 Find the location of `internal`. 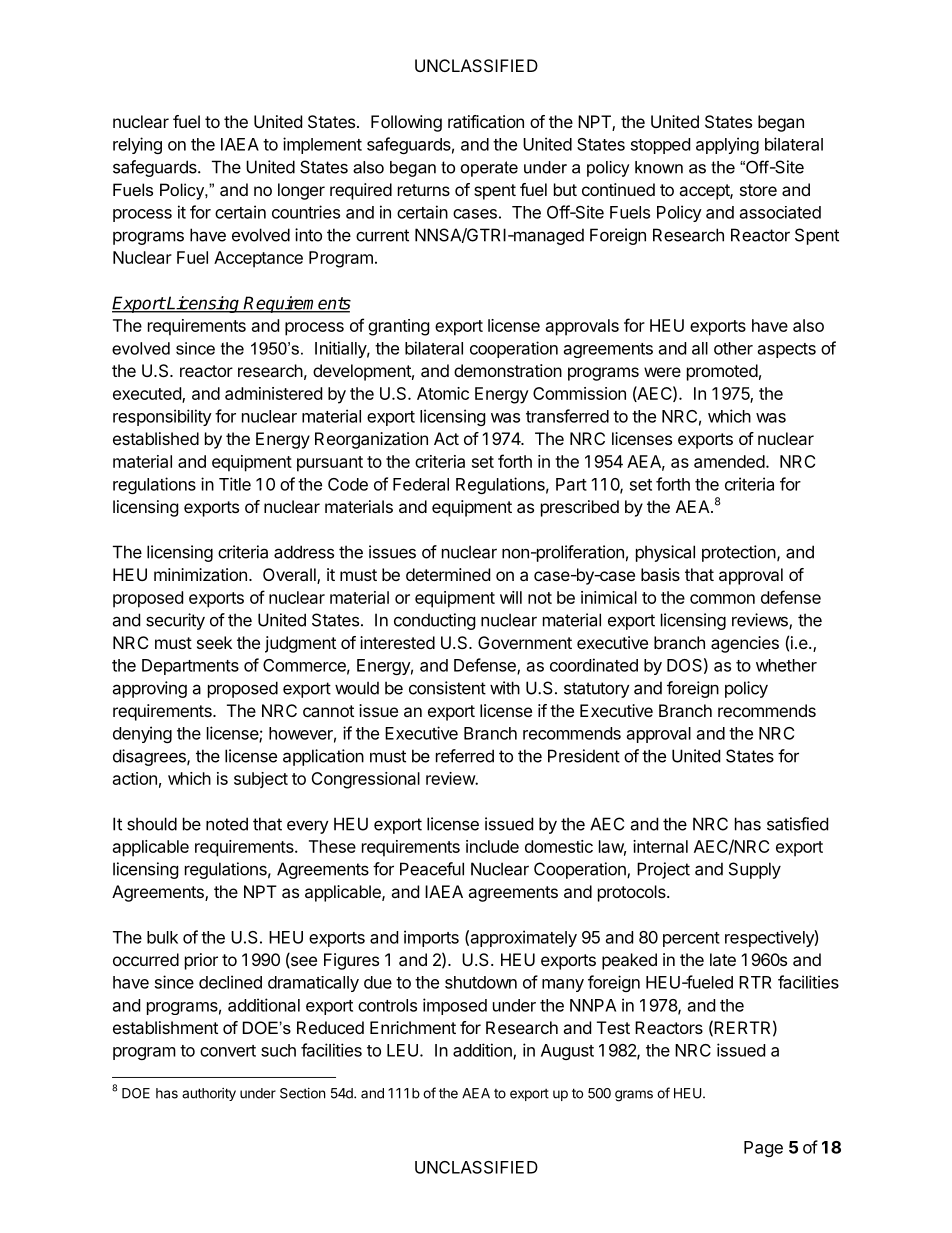

internal is located at coordinates (660, 846).
